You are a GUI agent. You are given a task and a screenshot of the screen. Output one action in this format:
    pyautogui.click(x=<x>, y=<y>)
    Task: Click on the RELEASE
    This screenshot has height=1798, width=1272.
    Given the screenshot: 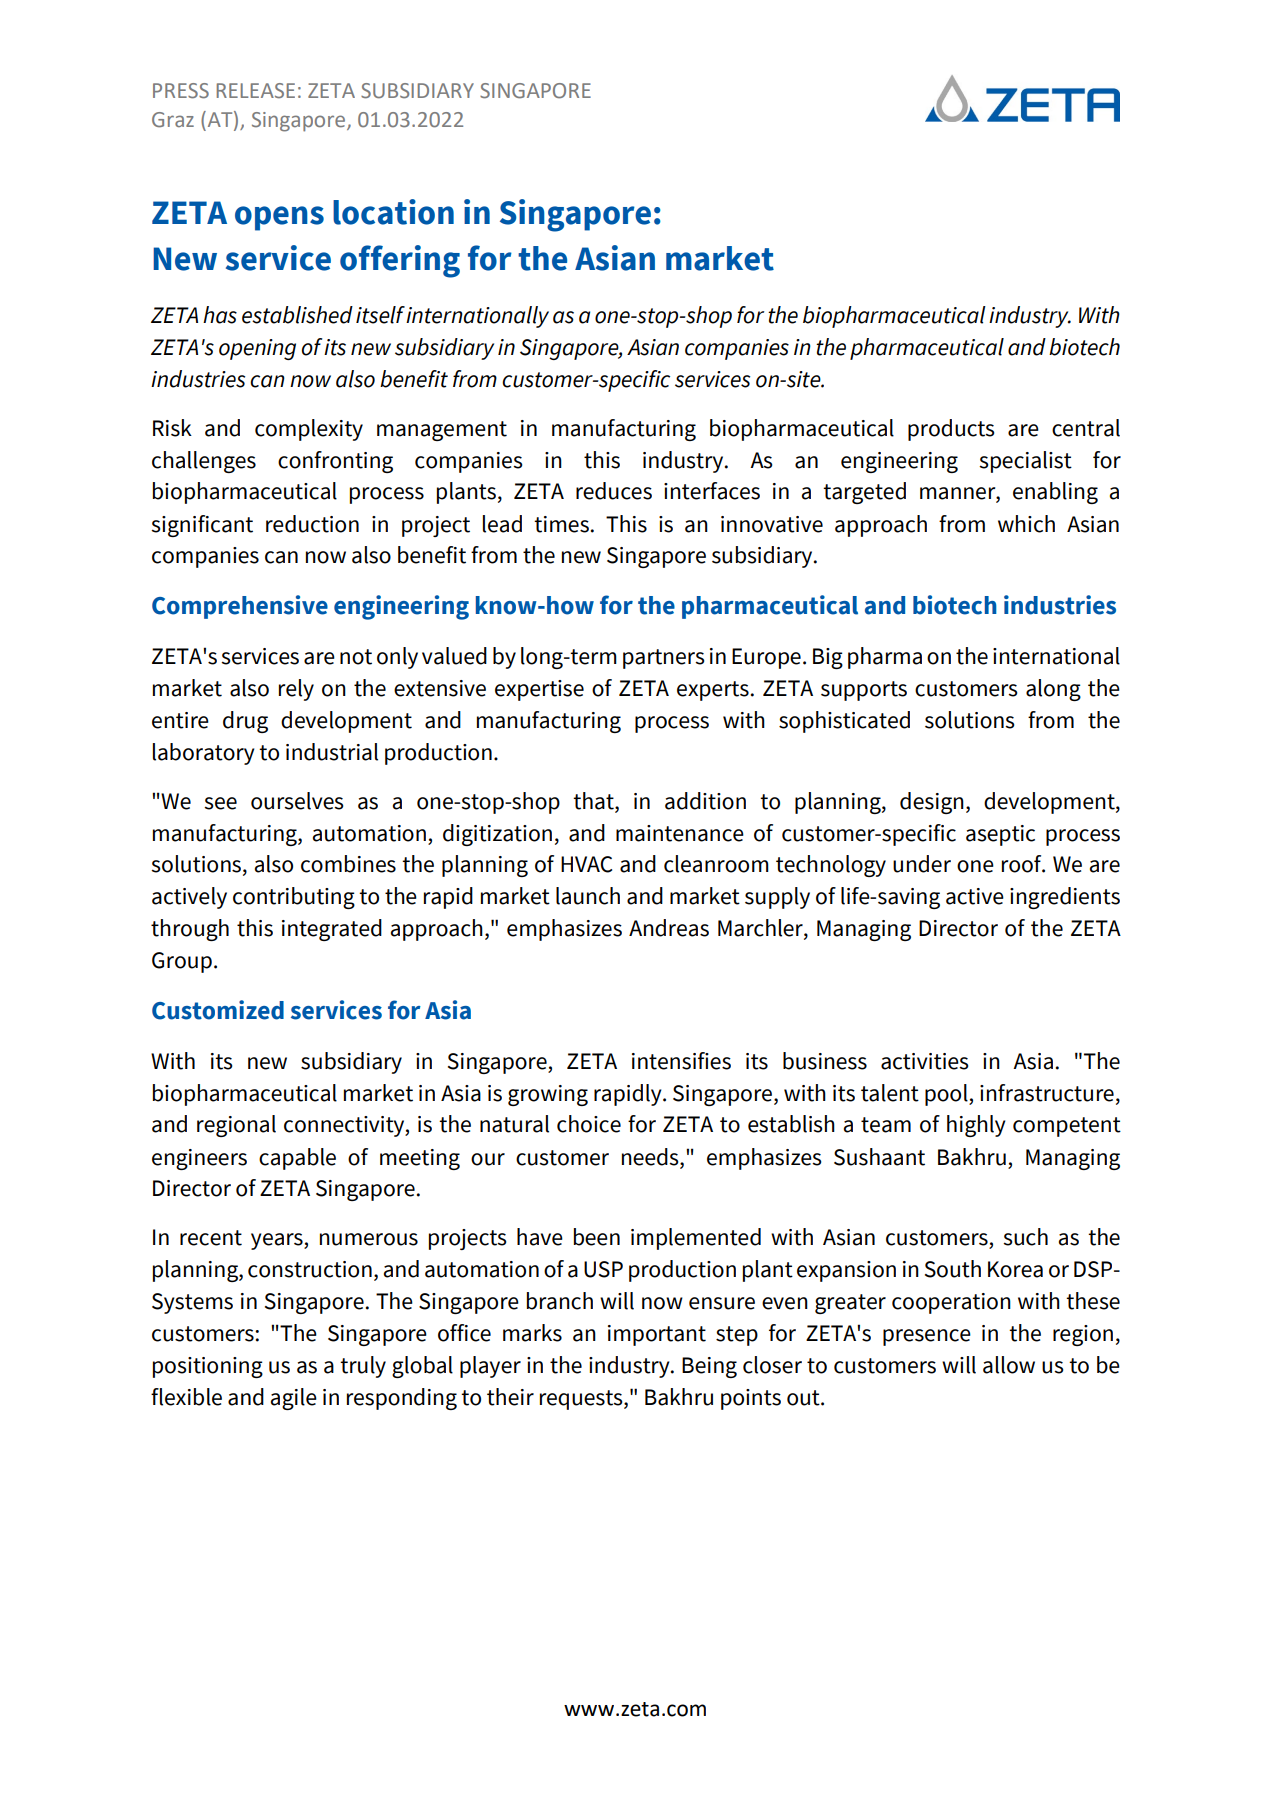 What is the action you would take?
    pyautogui.click(x=255, y=91)
